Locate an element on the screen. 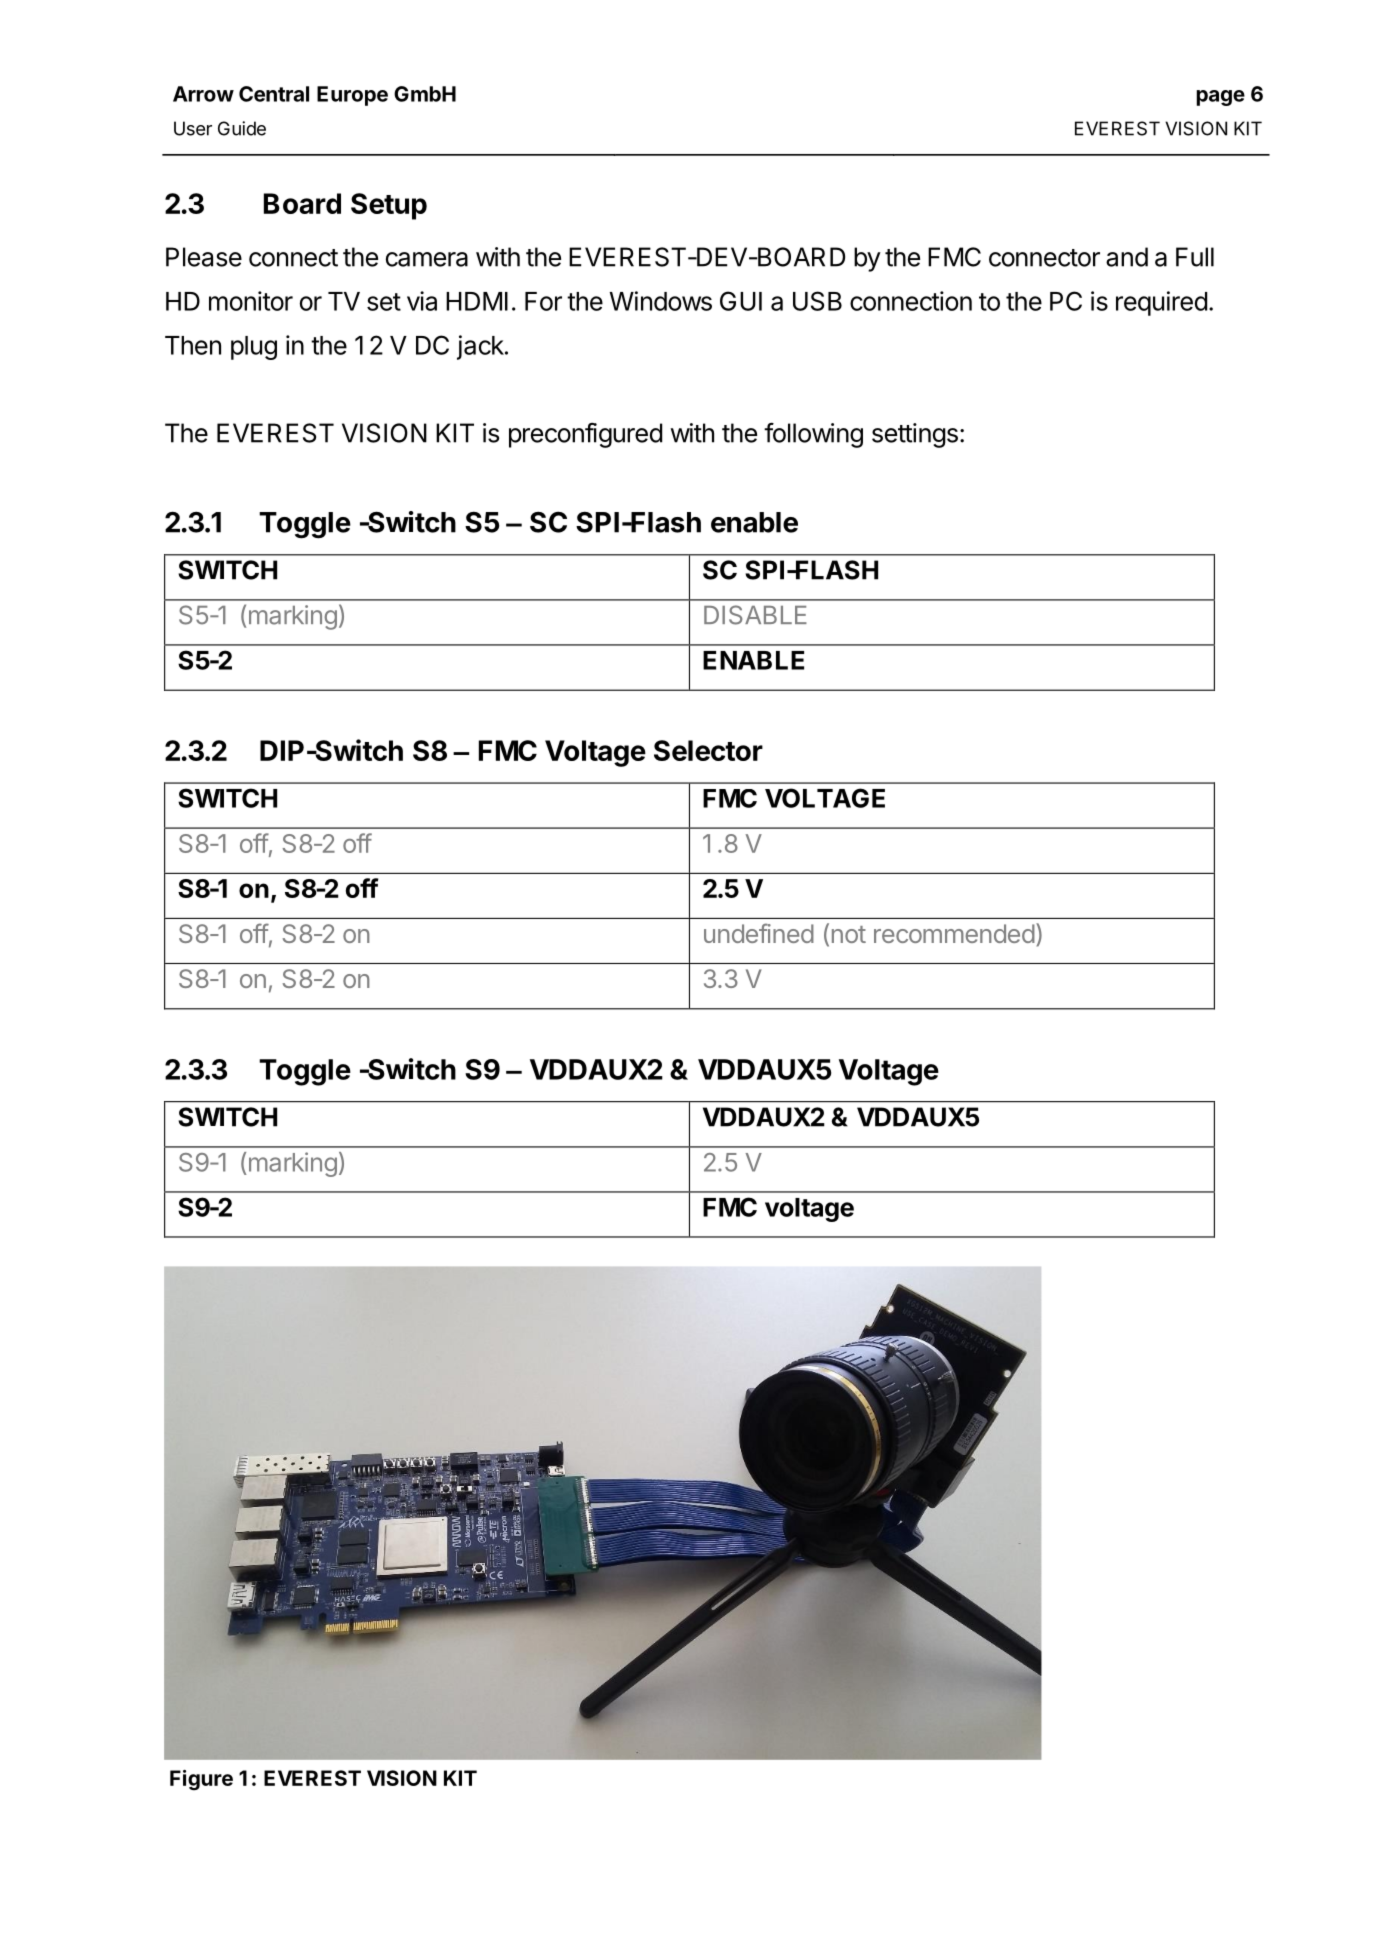 Image resolution: width=1379 pixels, height=1950 pixels. monitor is located at coordinates (251, 301).
